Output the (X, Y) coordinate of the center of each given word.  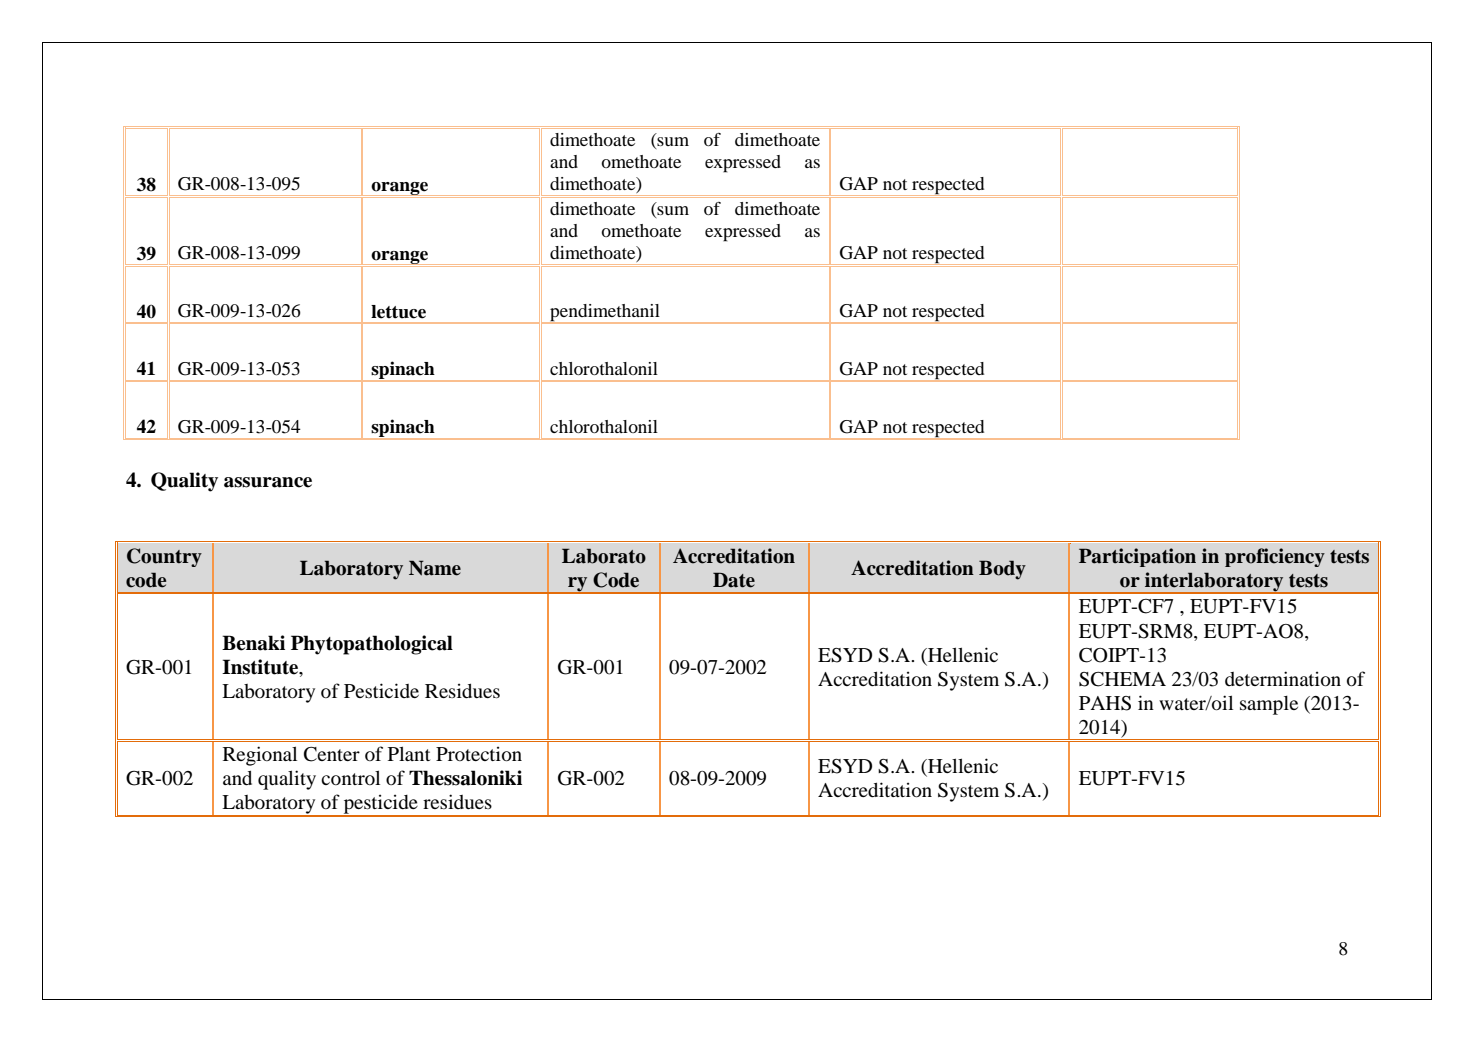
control (350, 777)
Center (332, 754)
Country (164, 557)
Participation (1137, 557)
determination (1283, 678)
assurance (268, 482)
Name (435, 568)
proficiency (1275, 557)
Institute (261, 667)
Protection (479, 753)
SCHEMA (1122, 679)
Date (734, 580)
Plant (409, 753)
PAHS (1105, 703)
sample (1269, 705)
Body (1002, 570)
